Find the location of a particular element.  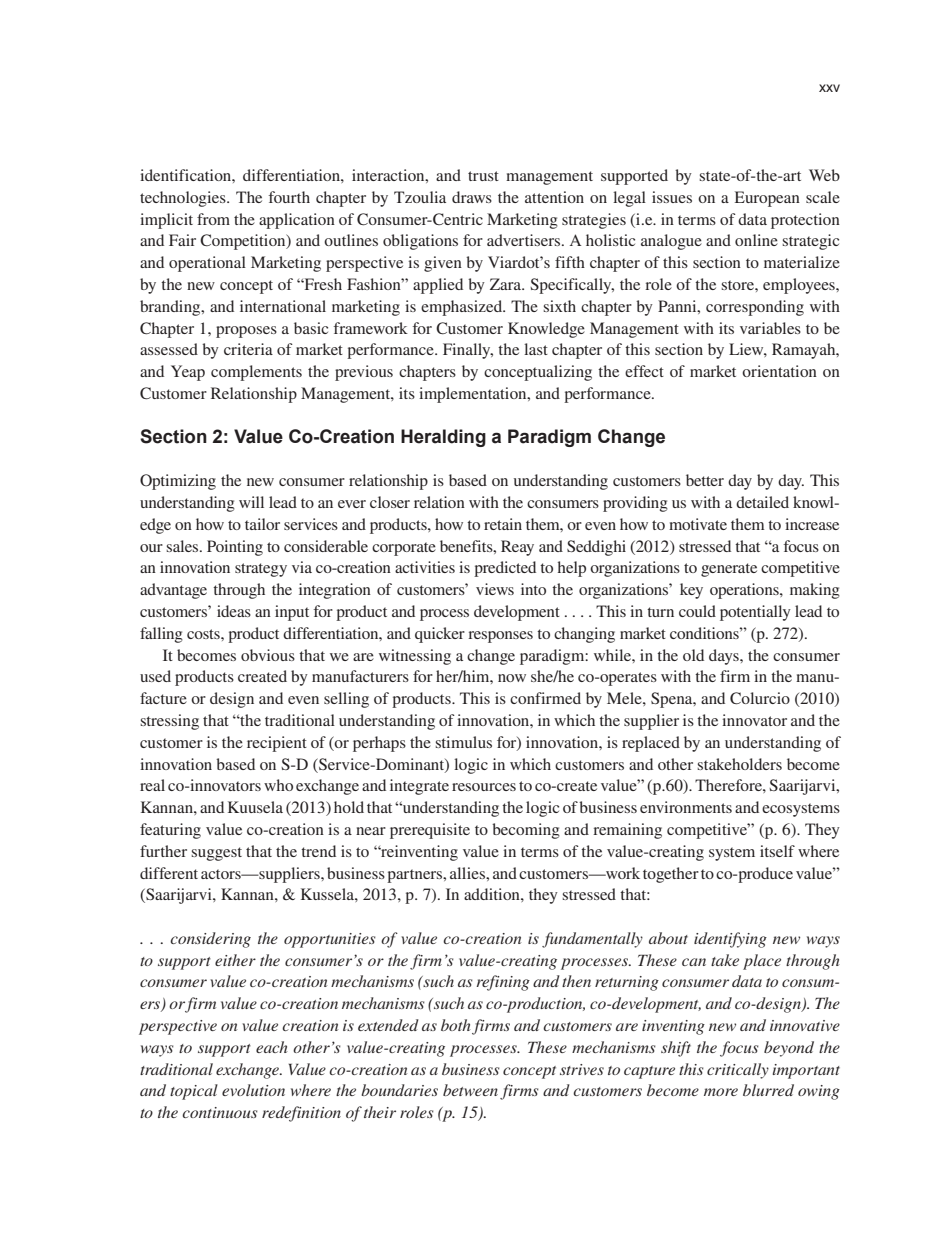

better is located at coordinates (705, 480).
